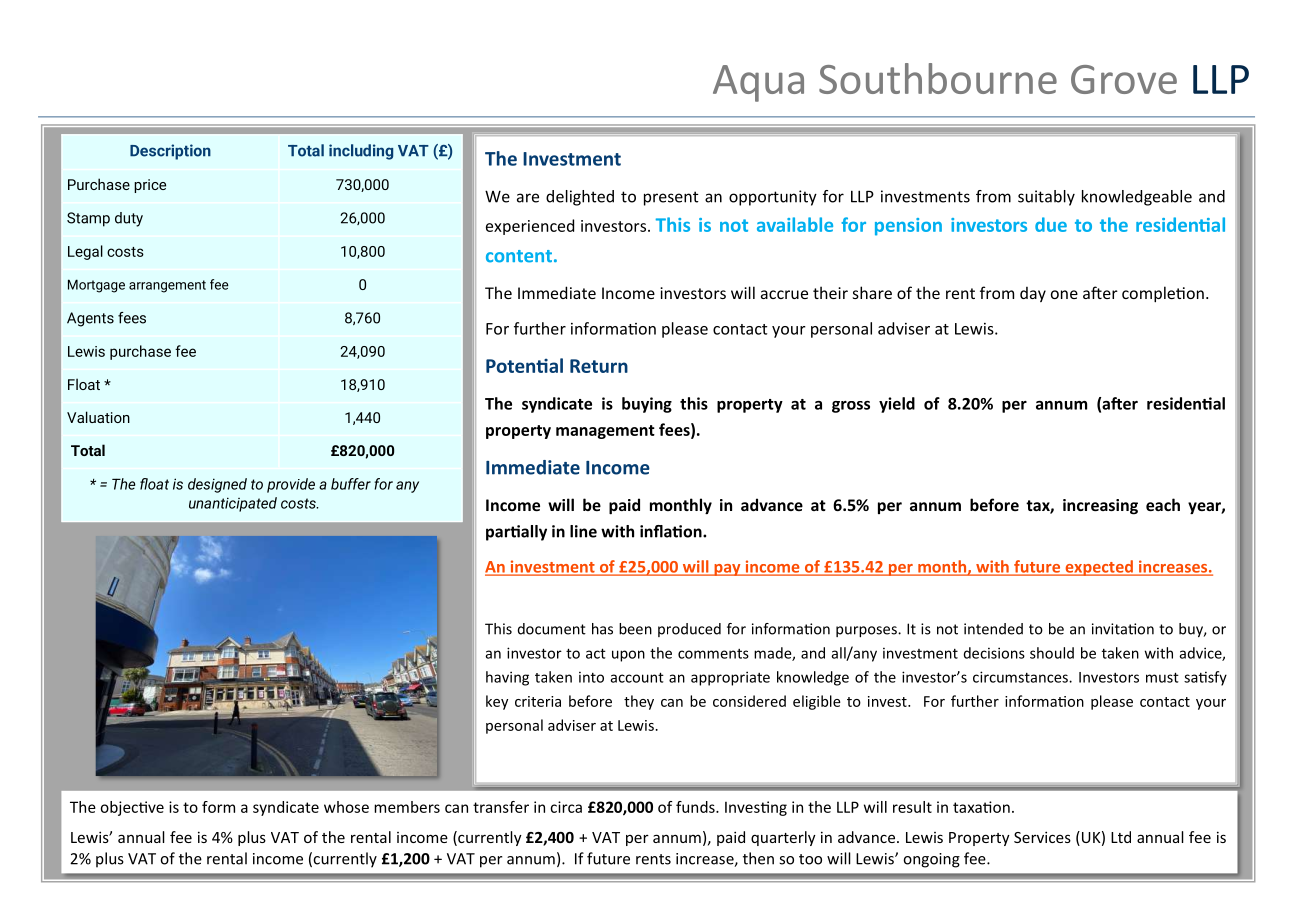  What do you see at coordinates (132, 808) in the screenshot?
I see `objective` at bounding box center [132, 808].
